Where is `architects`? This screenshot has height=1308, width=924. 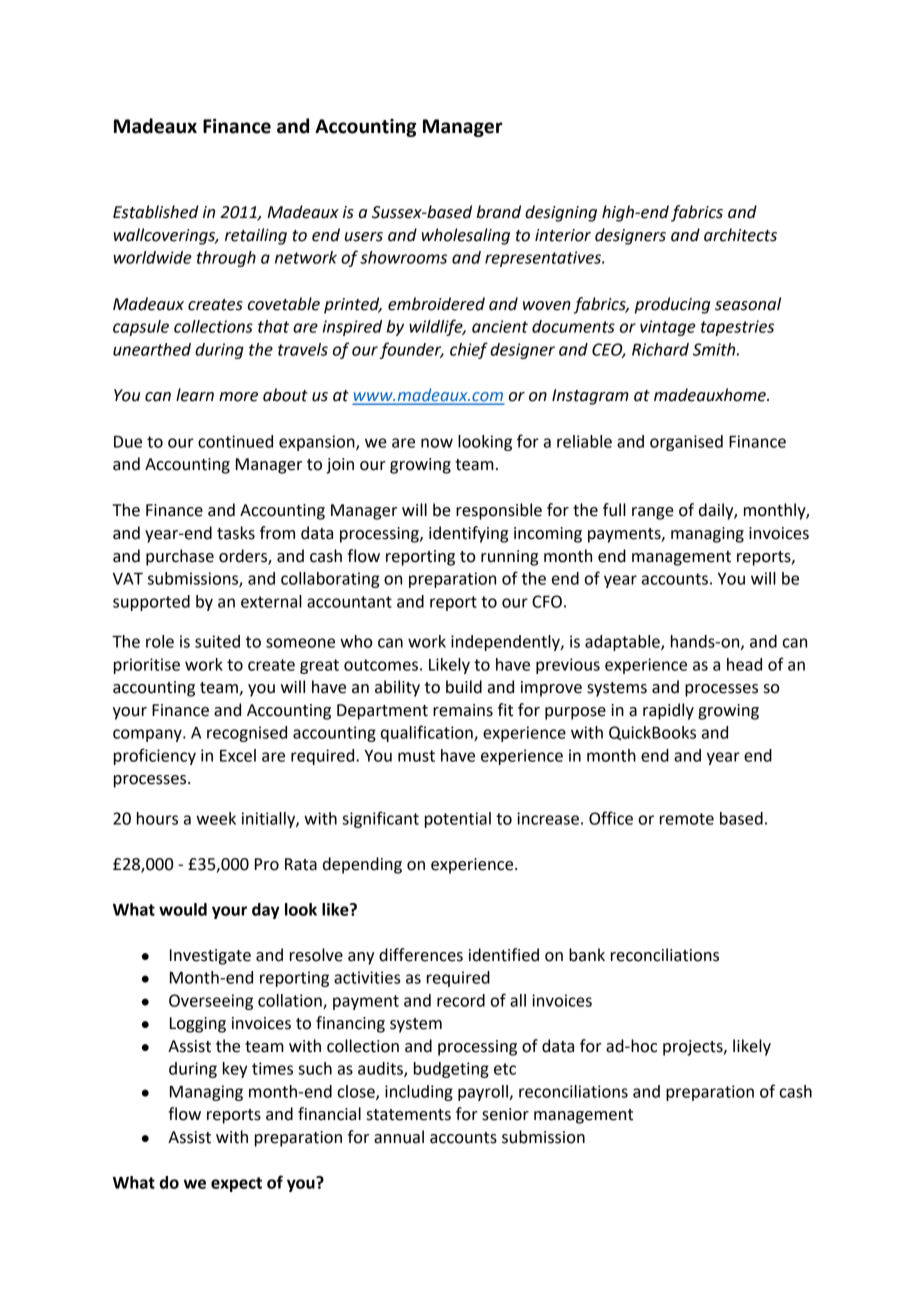
architects is located at coordinates (740, 235).
